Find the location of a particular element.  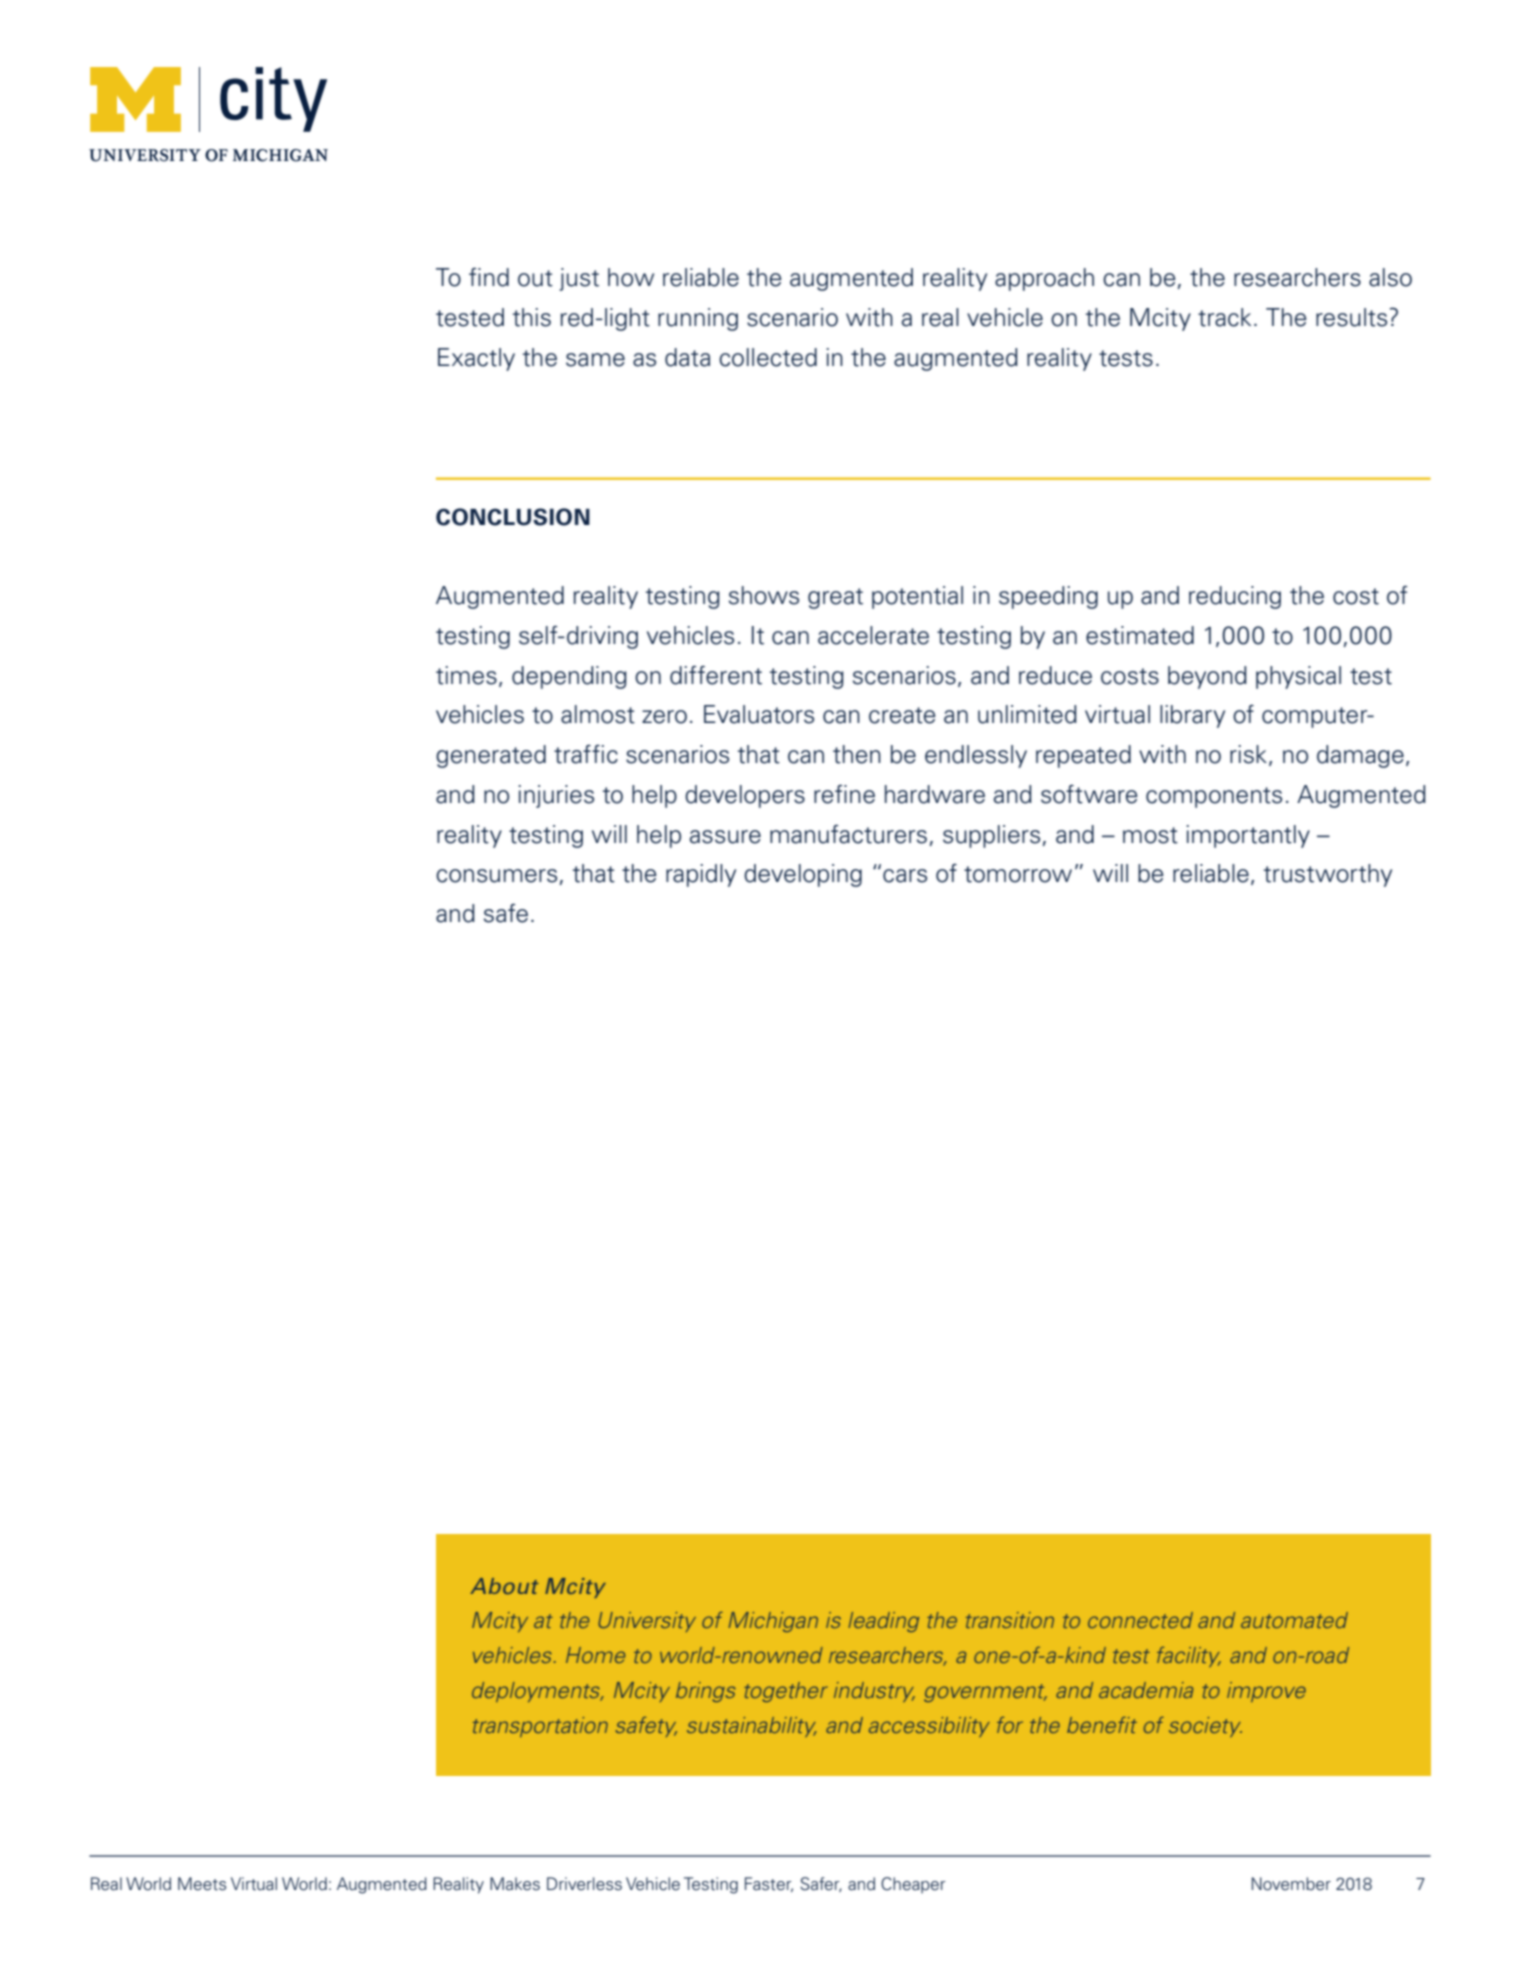

importantly is located at coordinates (1248, 836).
